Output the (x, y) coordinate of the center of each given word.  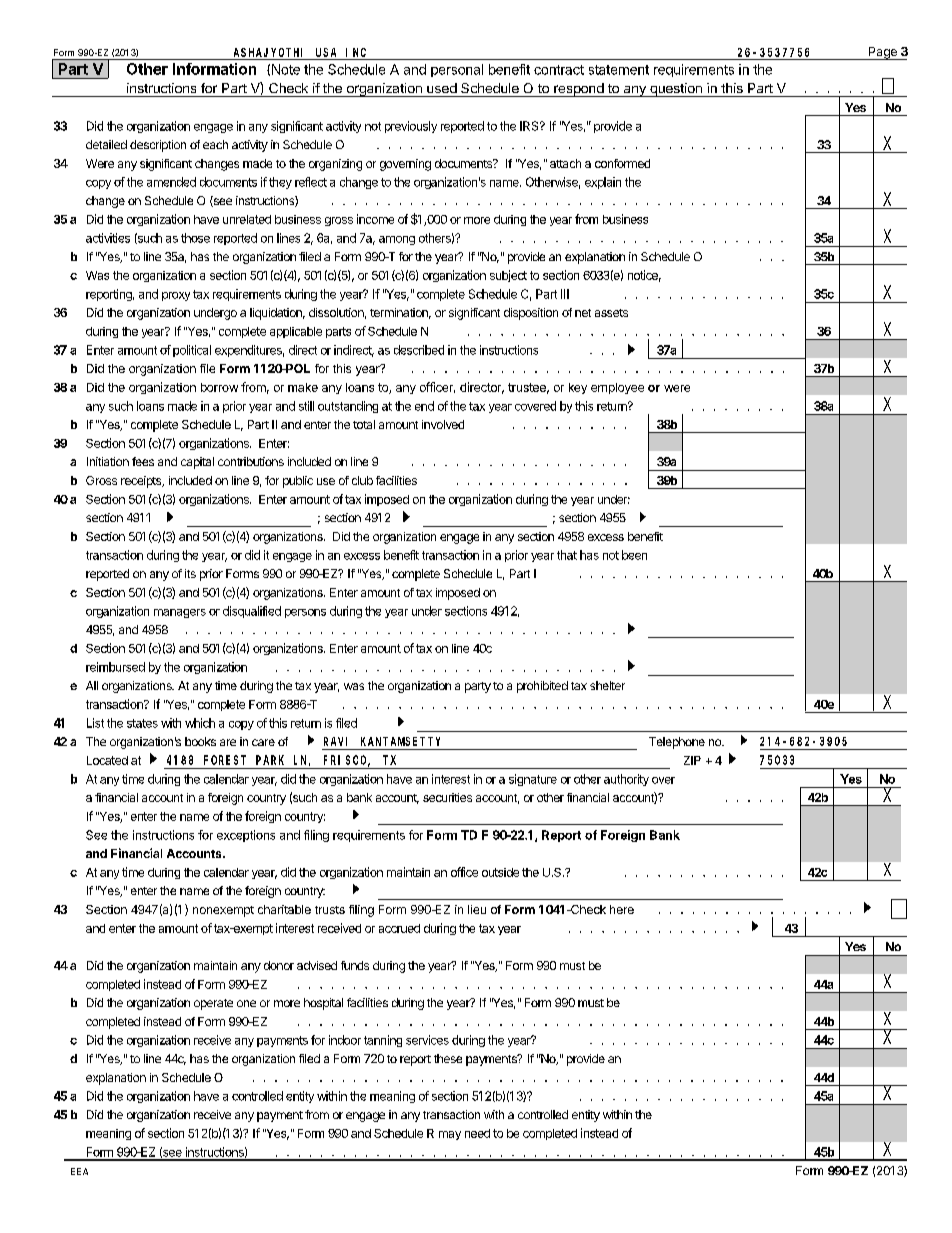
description (158, 146)
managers (180, 613)
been (634, 555)
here (622, 909)
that (567, 555)
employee (617, 388)
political (192, 351)
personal (457, 70)
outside (500, 872)
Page (883, 53)
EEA (79, 1171)
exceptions (246, 836)
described (419, 350)
